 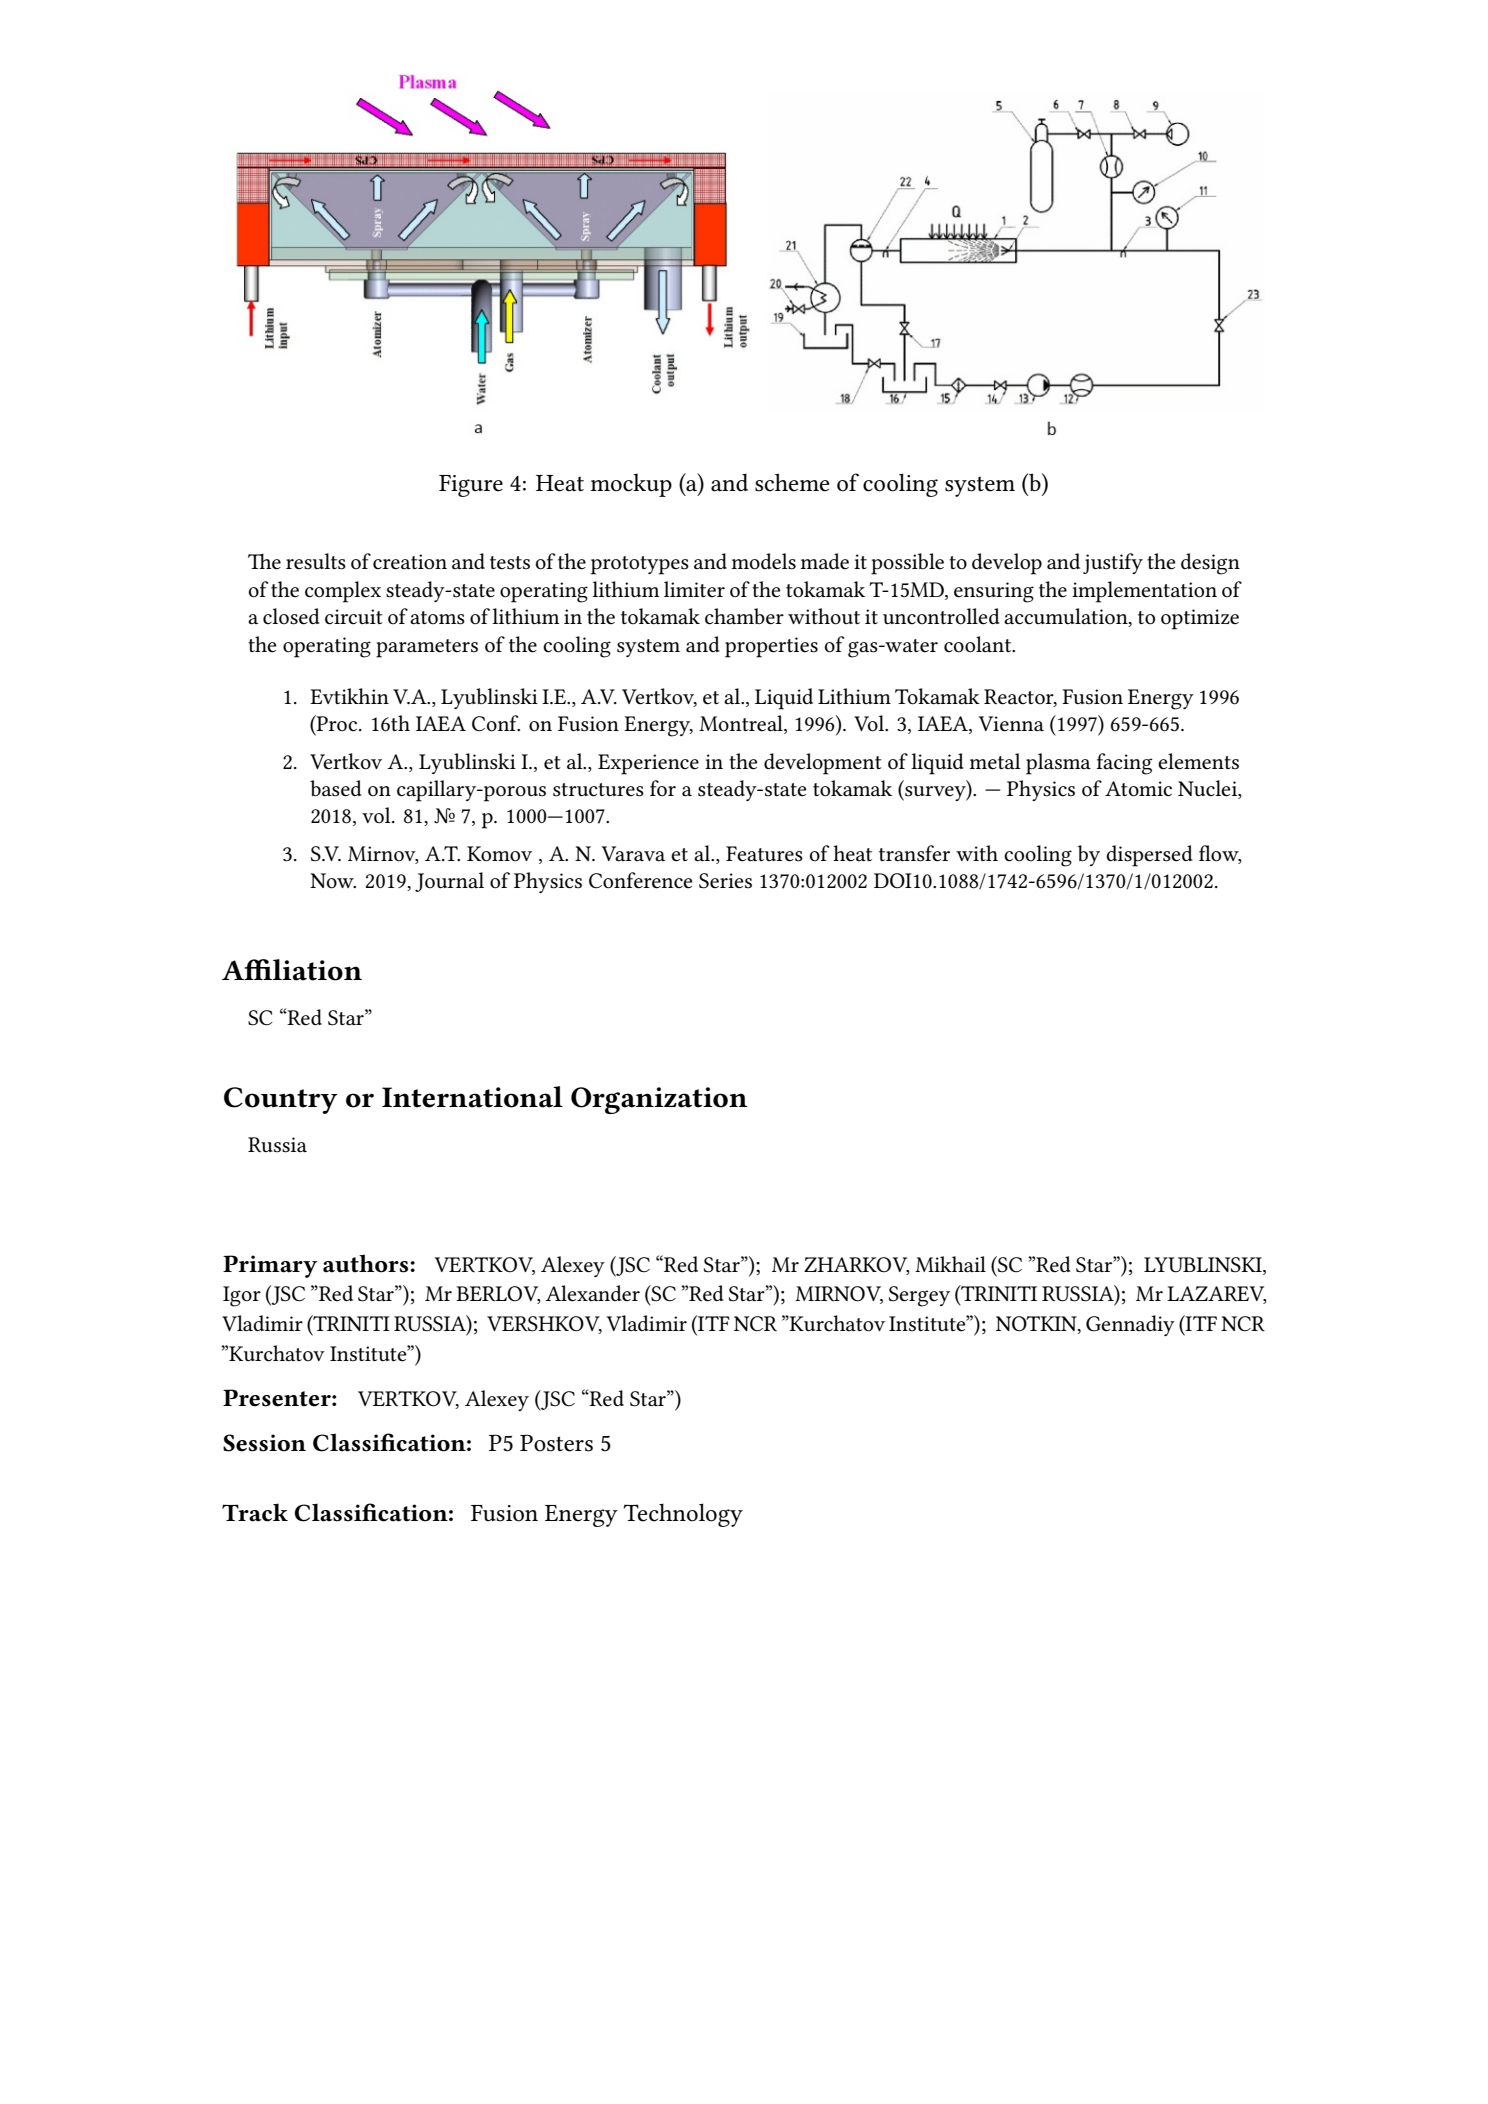 I want to click on dispersed, so click(x=1149, y=856).
